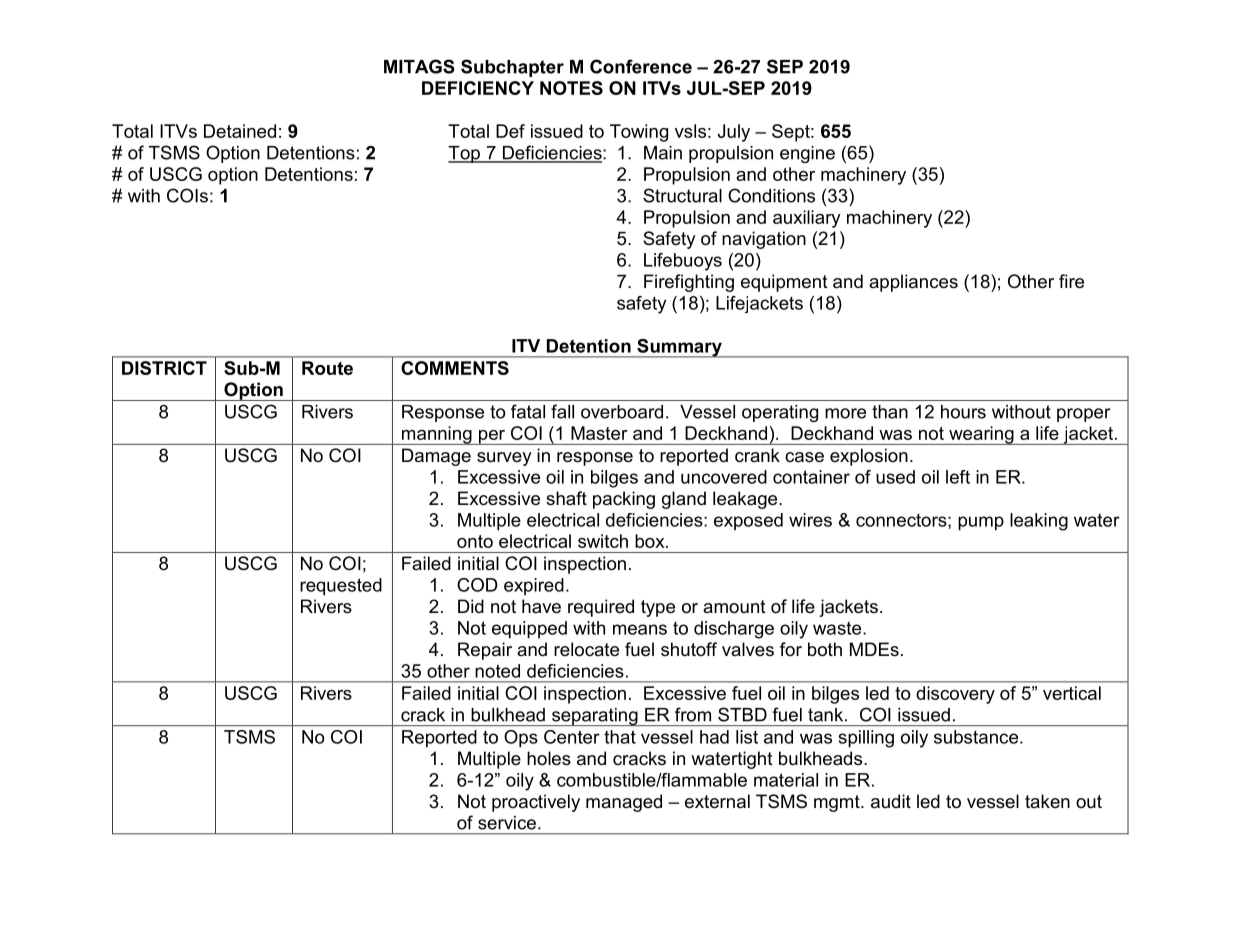 This image has height=952, width=1233. Describe the element at coordinates (807, 154) in the image. I see `engine` at that location.
